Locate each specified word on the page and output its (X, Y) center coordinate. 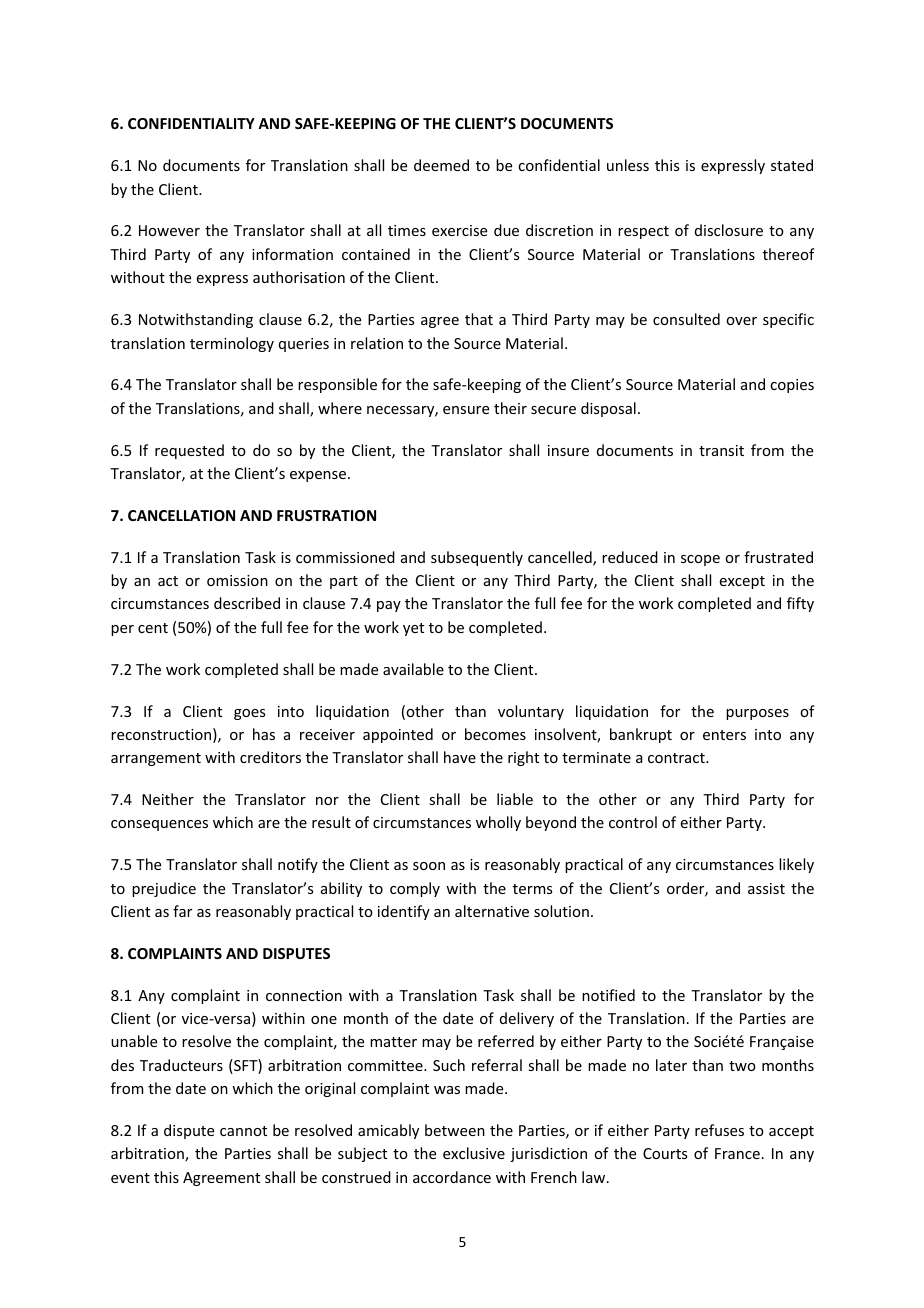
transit (721, 450)
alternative (492, 911)
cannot (243, 1131)
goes (249, 714)
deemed (441, 165)
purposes (757, 714)
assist (766, 888)
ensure (466, 410)
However (169, 230)
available (413, 669)
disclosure (729, 230)
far (182, 911)
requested (189, 451)
